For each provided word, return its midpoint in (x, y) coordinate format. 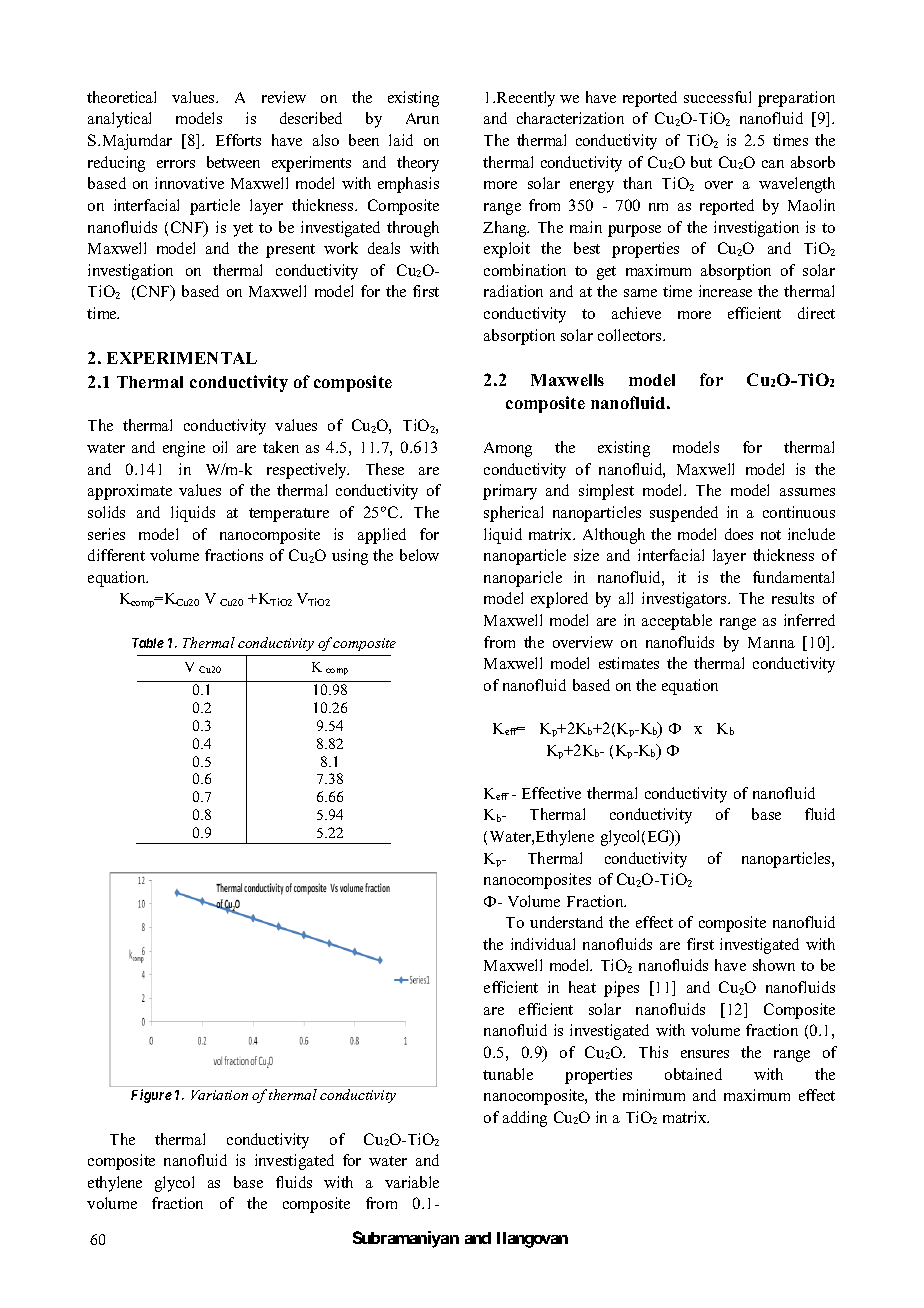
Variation (219, 1095)
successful (717, 97)
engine (184, 449)
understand (566, 922)
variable (412, 1182)
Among (508, 449)
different (116, 555)
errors (176, 164)
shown (774, 965)
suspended (684, 514)
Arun (422, 118)
